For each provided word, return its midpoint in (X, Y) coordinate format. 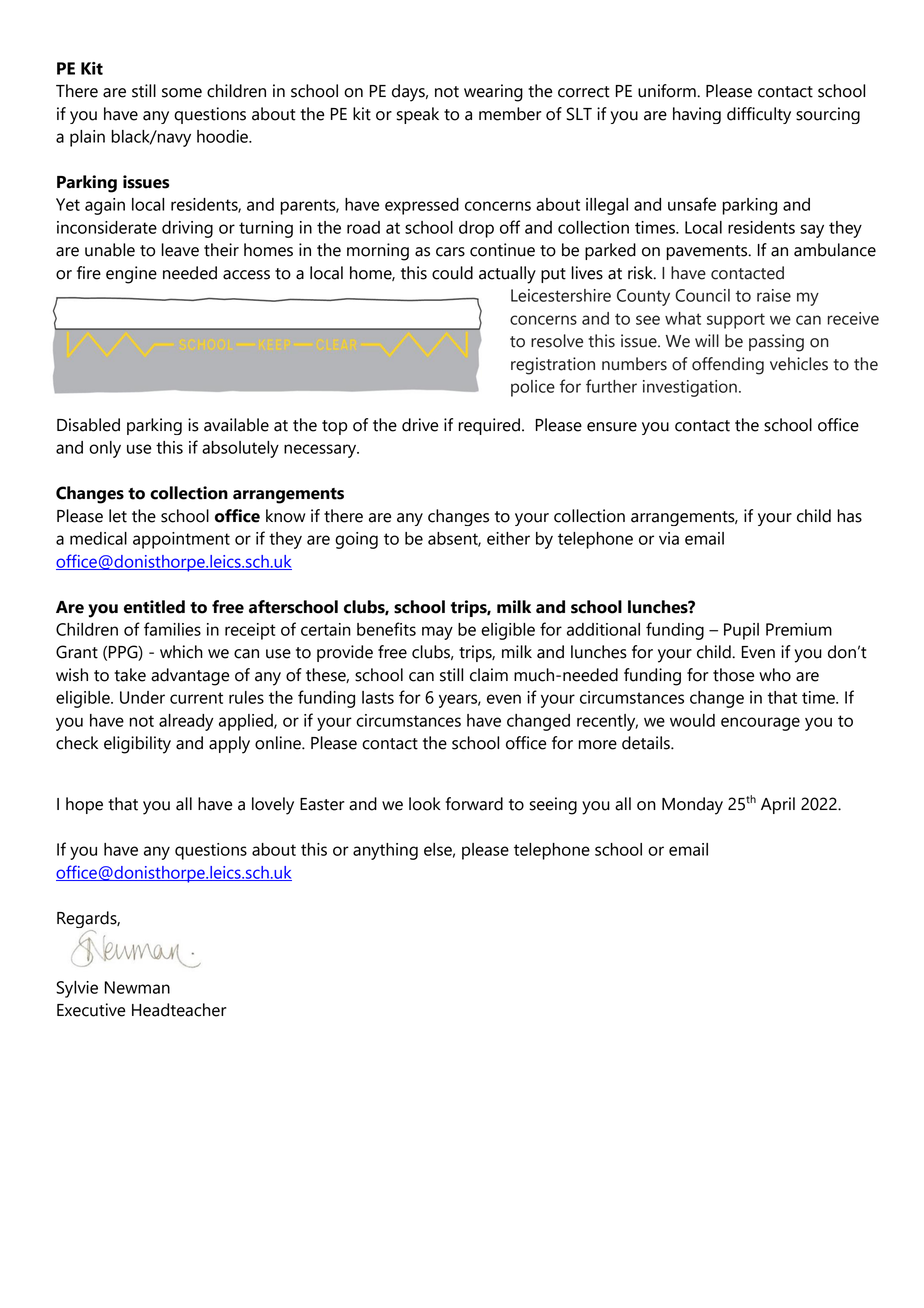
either (508, 538)
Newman (137, 987)
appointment (181, 540)
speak (418, 115)
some (182, 93)
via (669, 538)
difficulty (759, 115)
